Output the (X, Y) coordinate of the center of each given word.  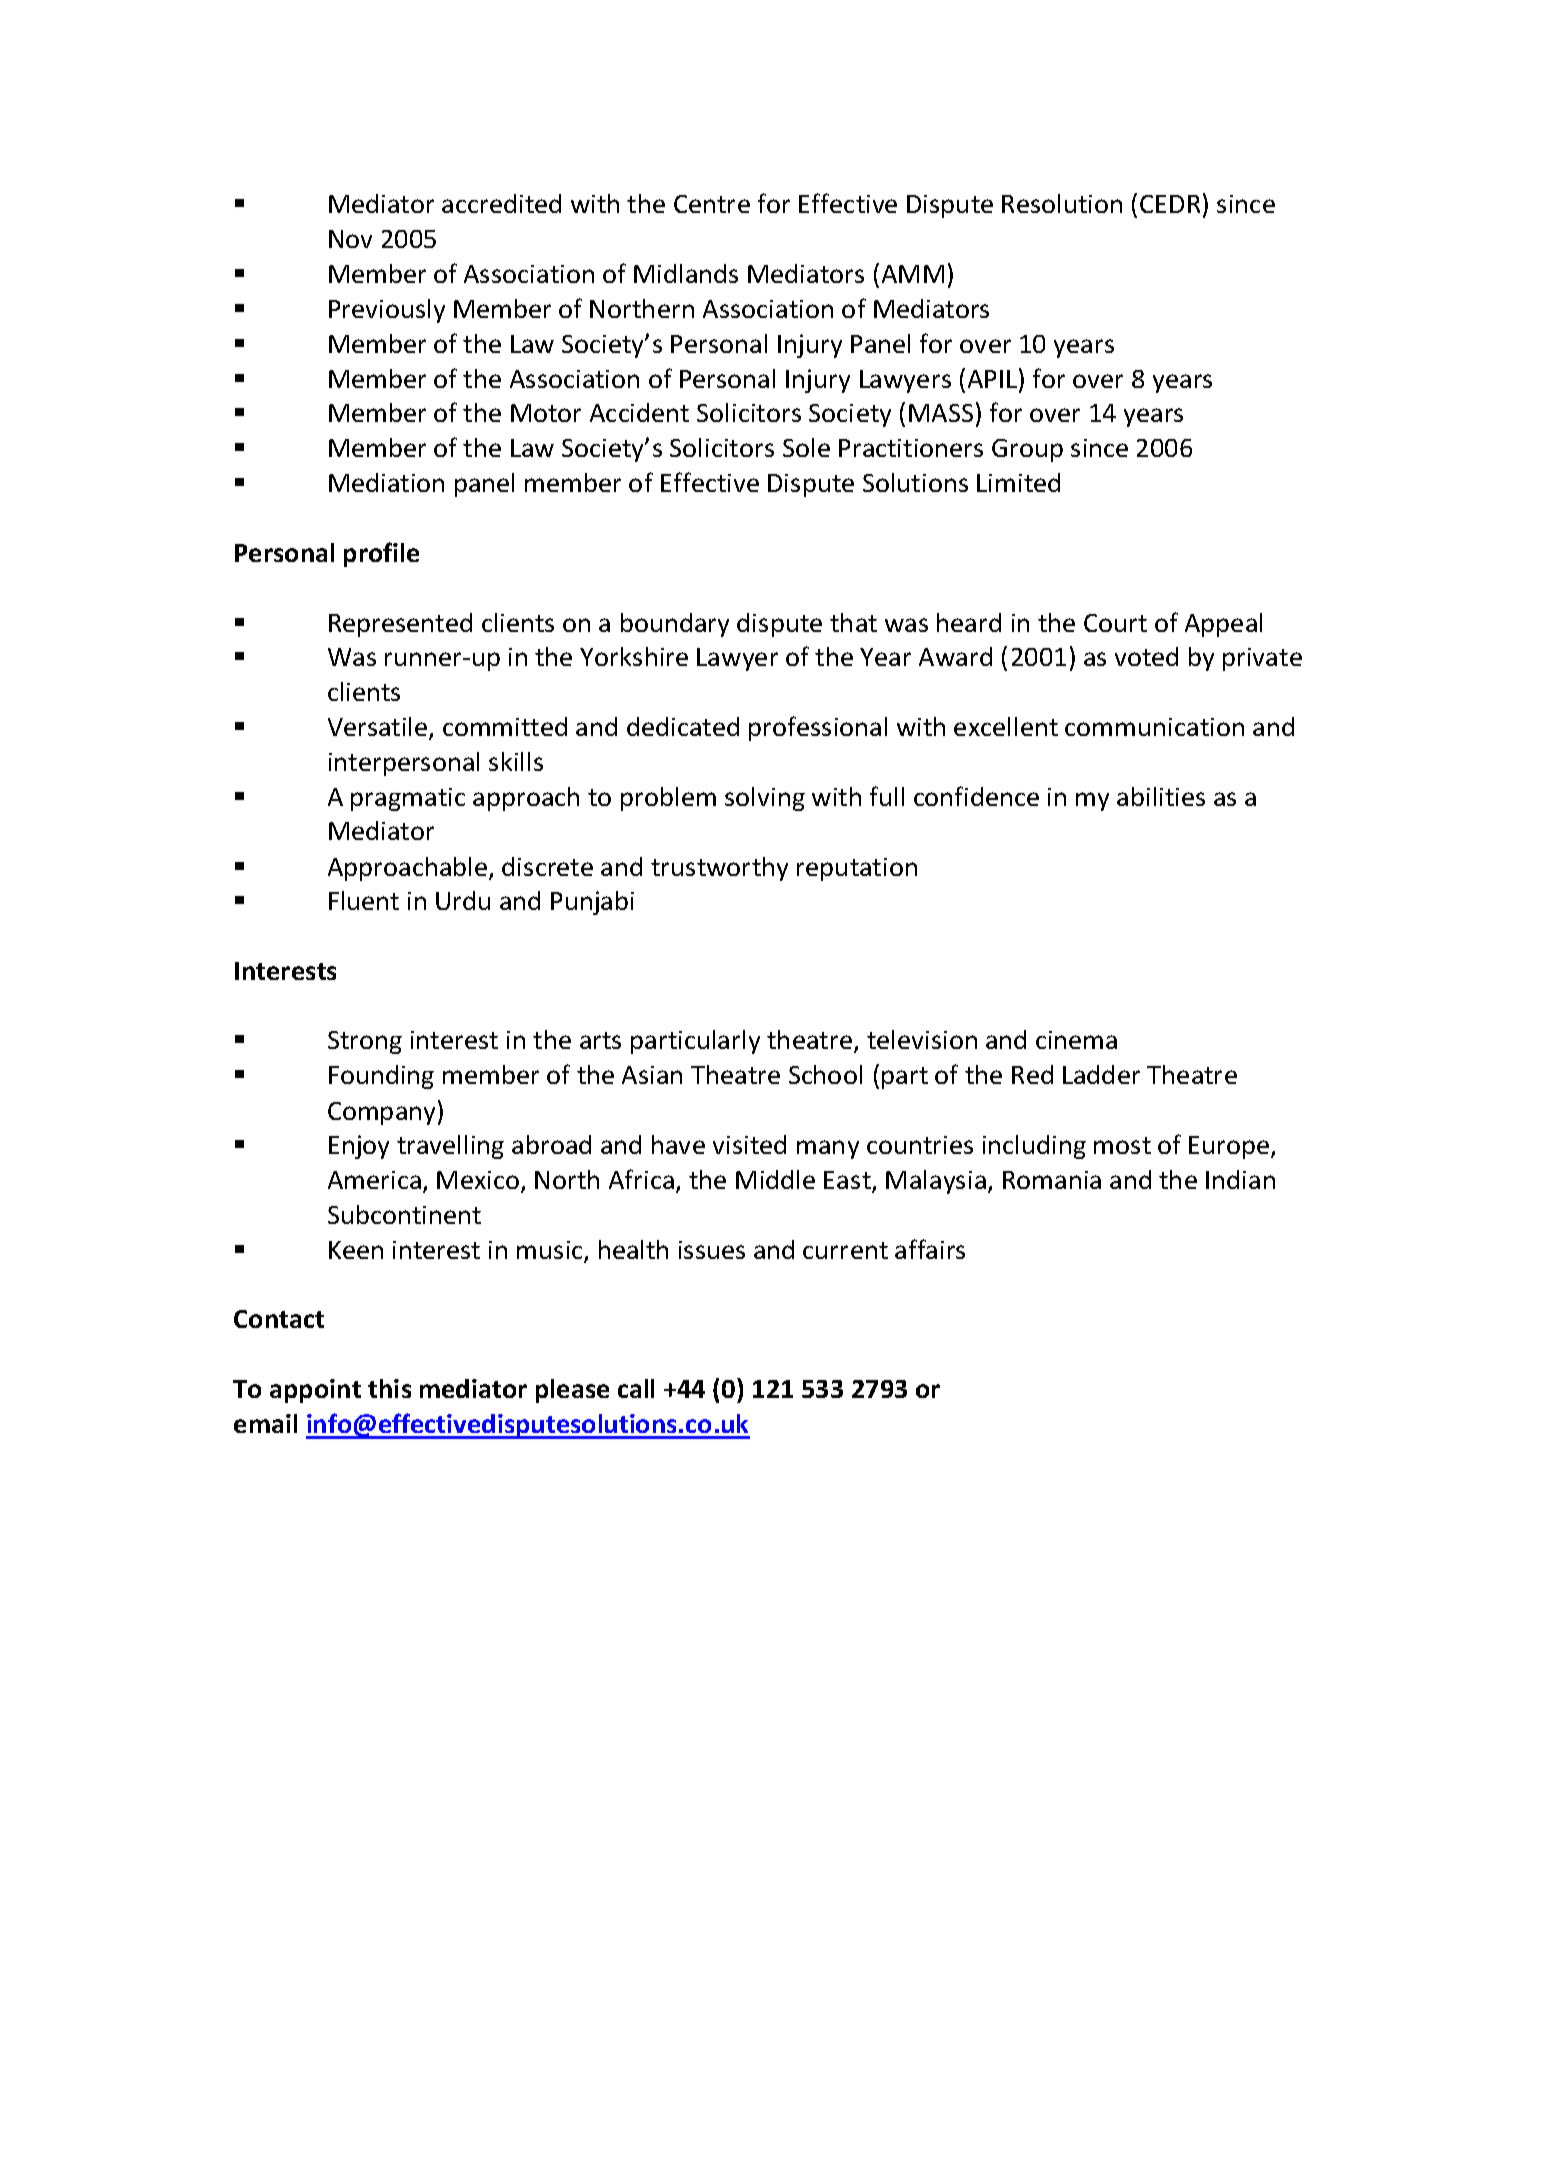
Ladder (1101, 1074)
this (389, 1388)
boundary (675, 625)
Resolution (1062, 203)
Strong (365, 1042)
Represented (400, 625)
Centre (712, 204)
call (636, 1388)
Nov (350, 239)
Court (1115, 623)
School (825, 1074)
